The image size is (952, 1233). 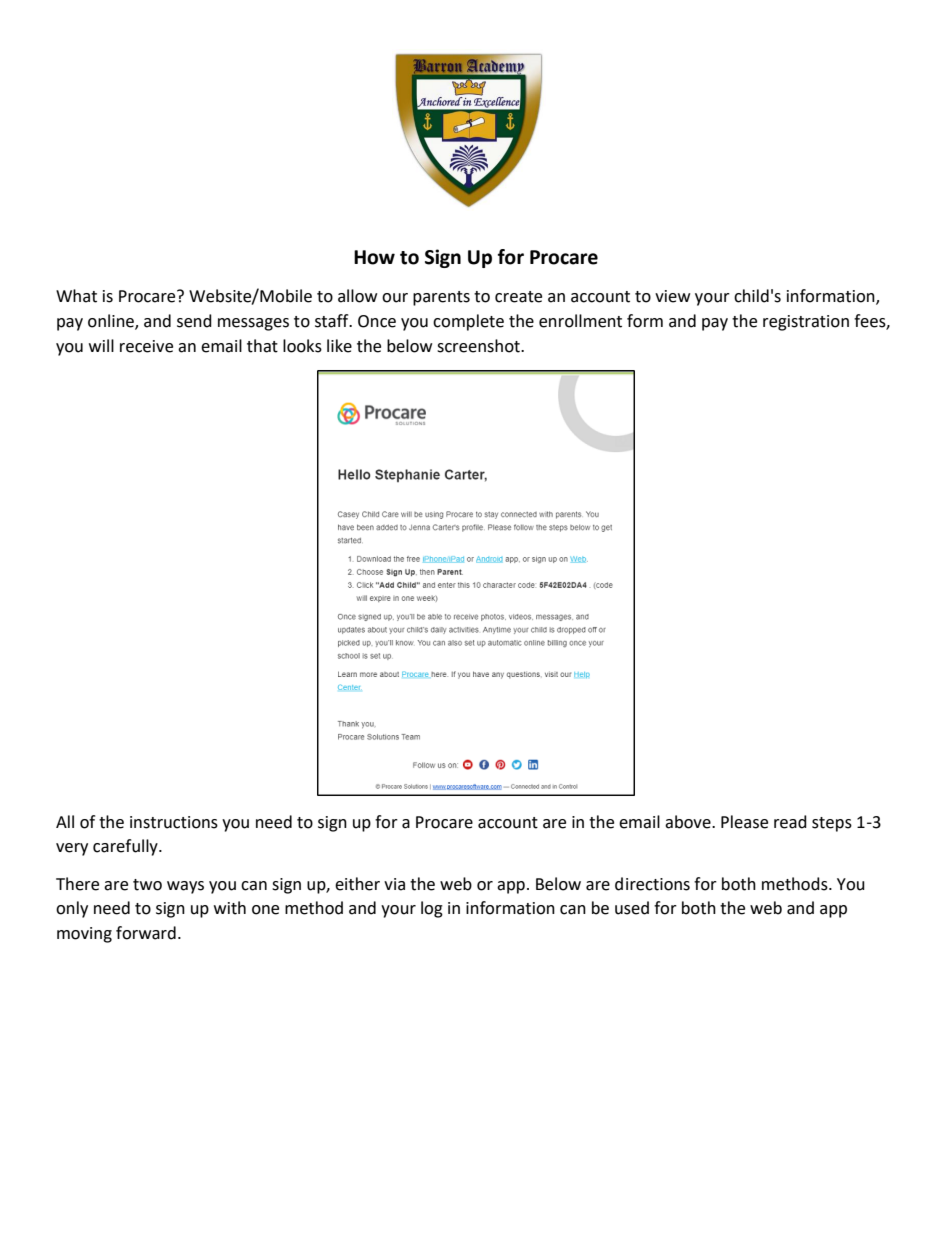 I want to click on used, so click(x=632, y=908).
